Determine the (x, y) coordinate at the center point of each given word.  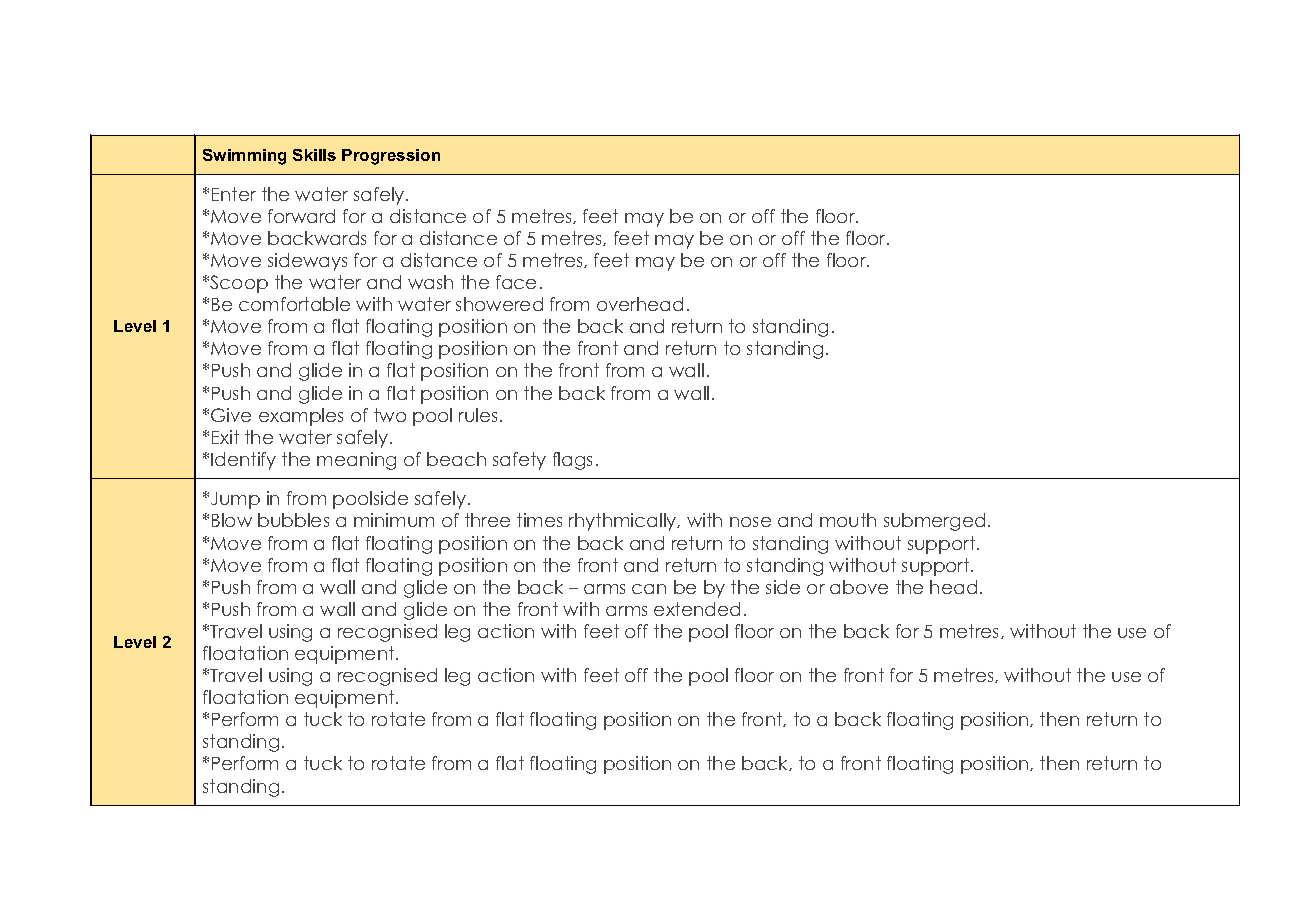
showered (499, 304)
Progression (391, 157)
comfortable (294, 304)
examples (301, 417)
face (516, 282)
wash (430, 282)
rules (478, 415)
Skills (314, 155)
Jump (235, 500)
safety (519, 461)
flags (572, 461)
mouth (848, 520)
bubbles (293, 520)
